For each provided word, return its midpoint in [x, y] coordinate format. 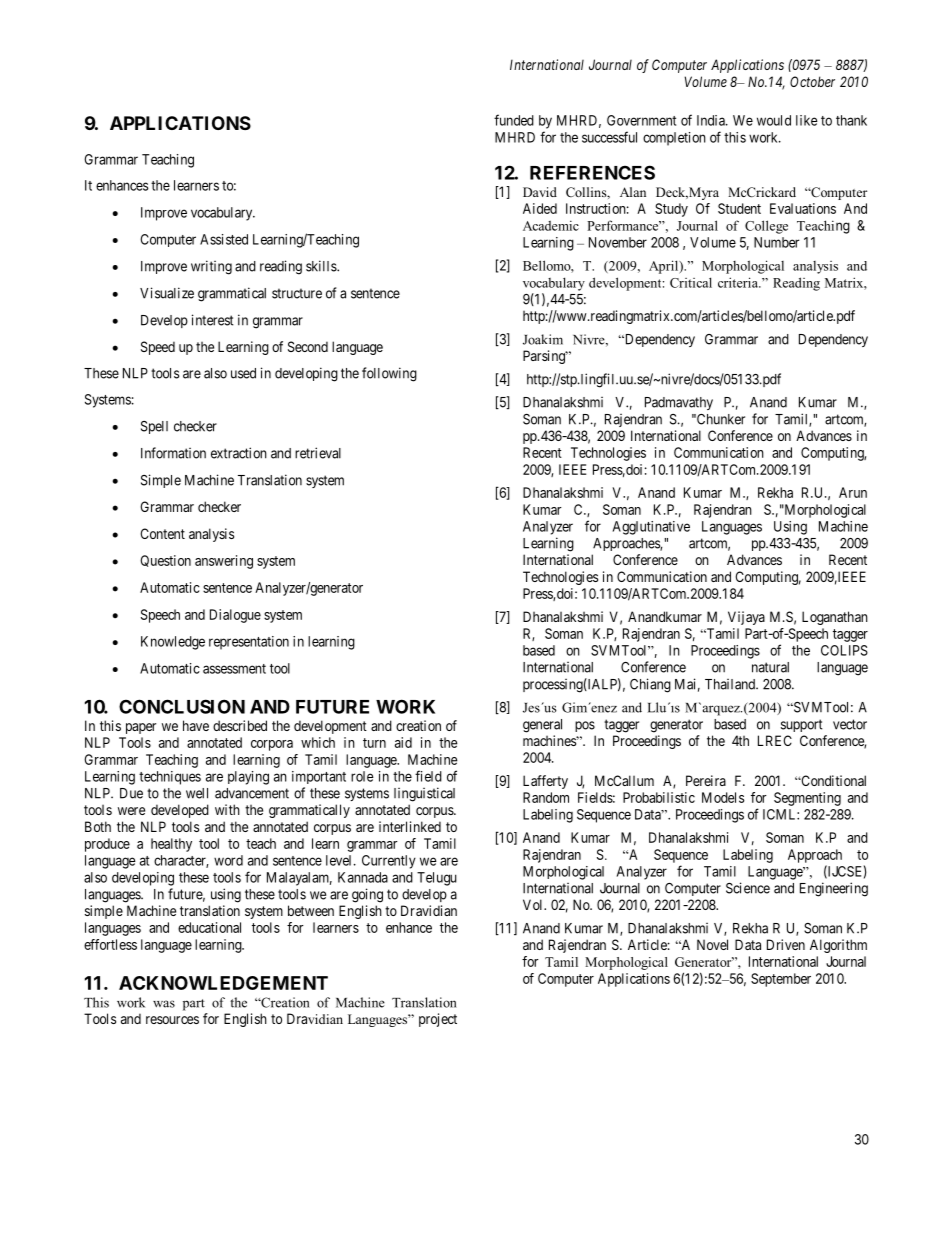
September [781, 980]
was [164, 1004]
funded [514, 120]
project [438, 1020]
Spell [154, 427]
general [542, 726]
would [774, 120]
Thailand [731, 684]
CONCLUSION [182, 706]
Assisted [224, 239]
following [389, 374]
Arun [853, 492]
